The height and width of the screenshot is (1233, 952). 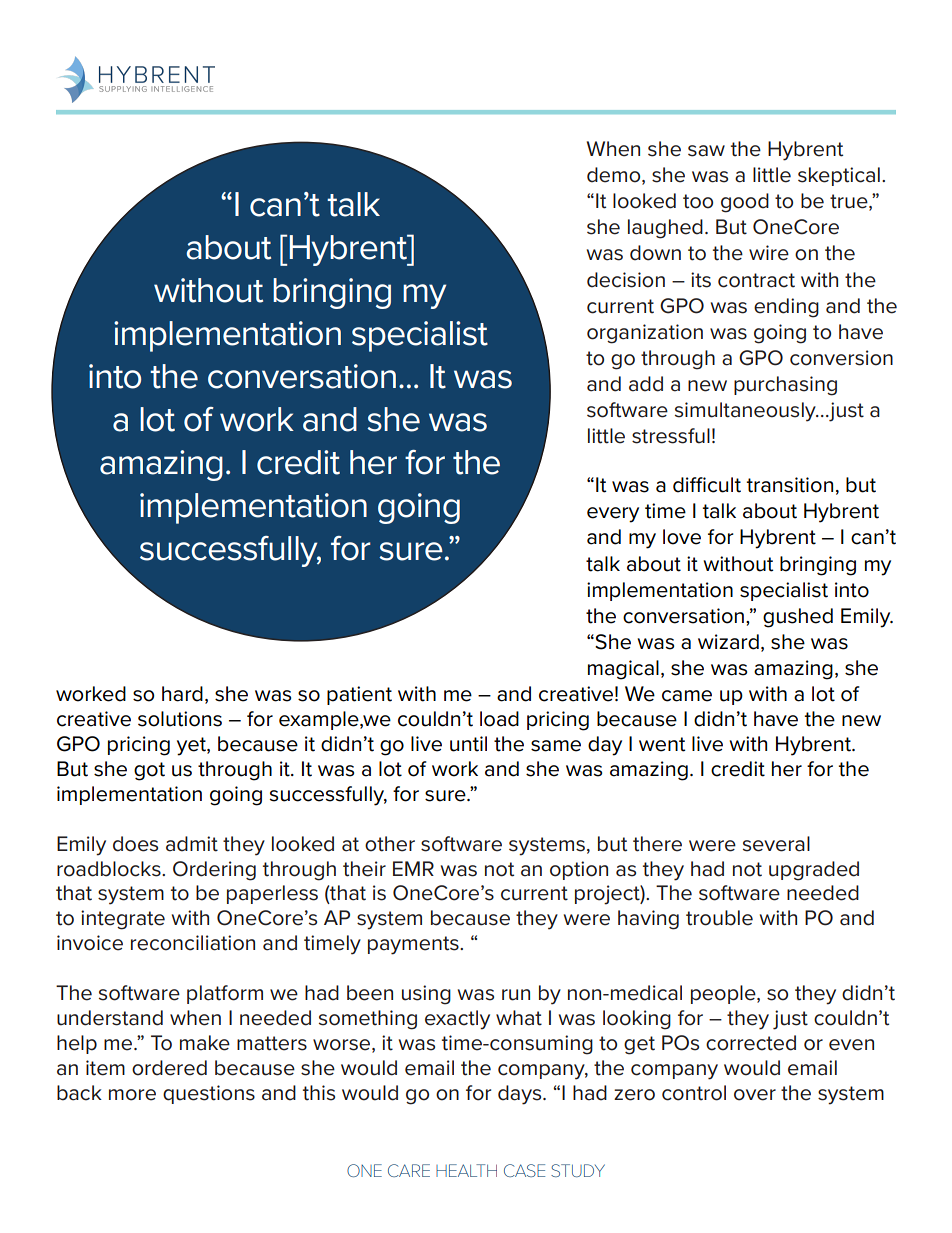 I want to click on good, so click(x=745, y=203).
